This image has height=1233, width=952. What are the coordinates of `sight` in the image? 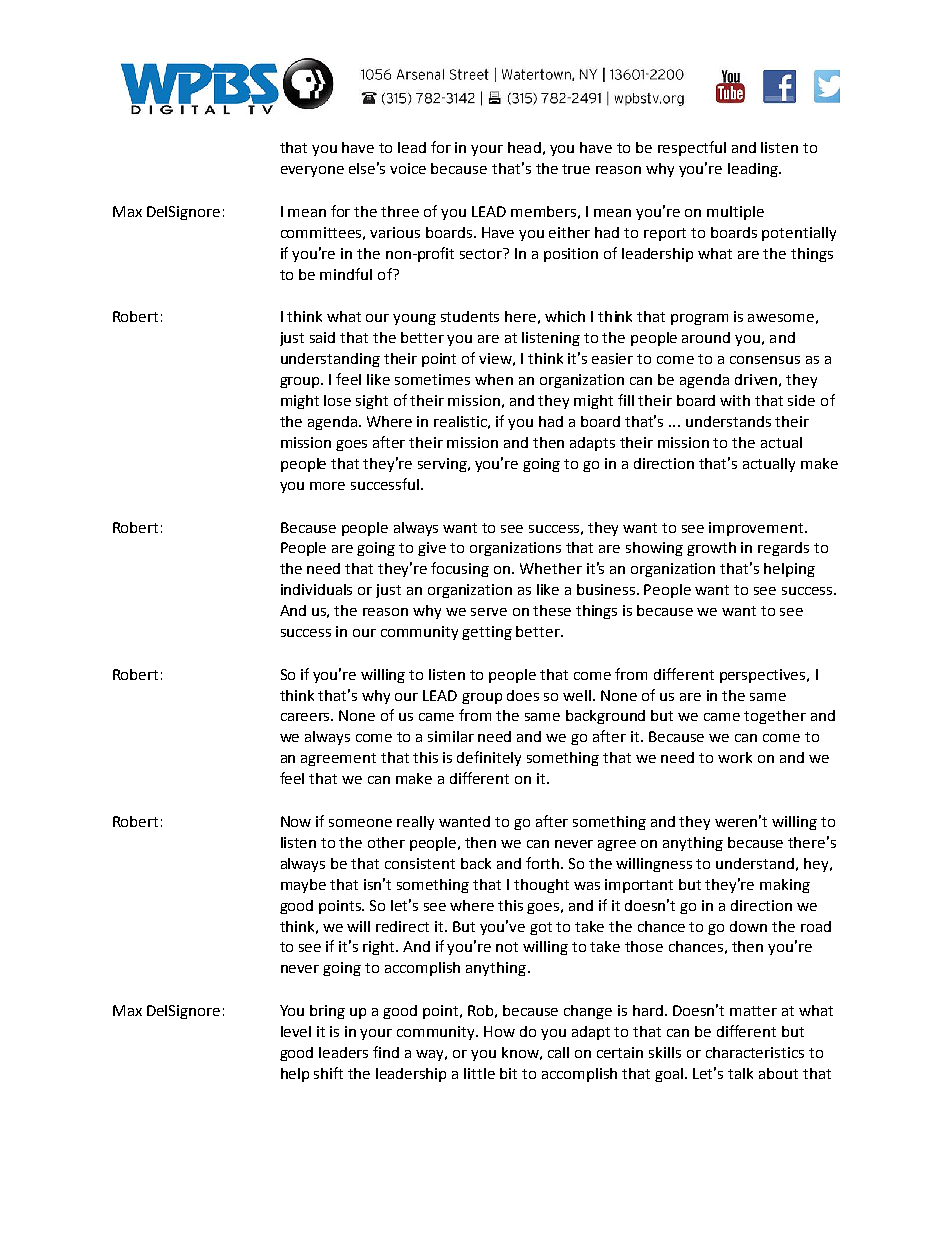 It's located at (372, 402).
